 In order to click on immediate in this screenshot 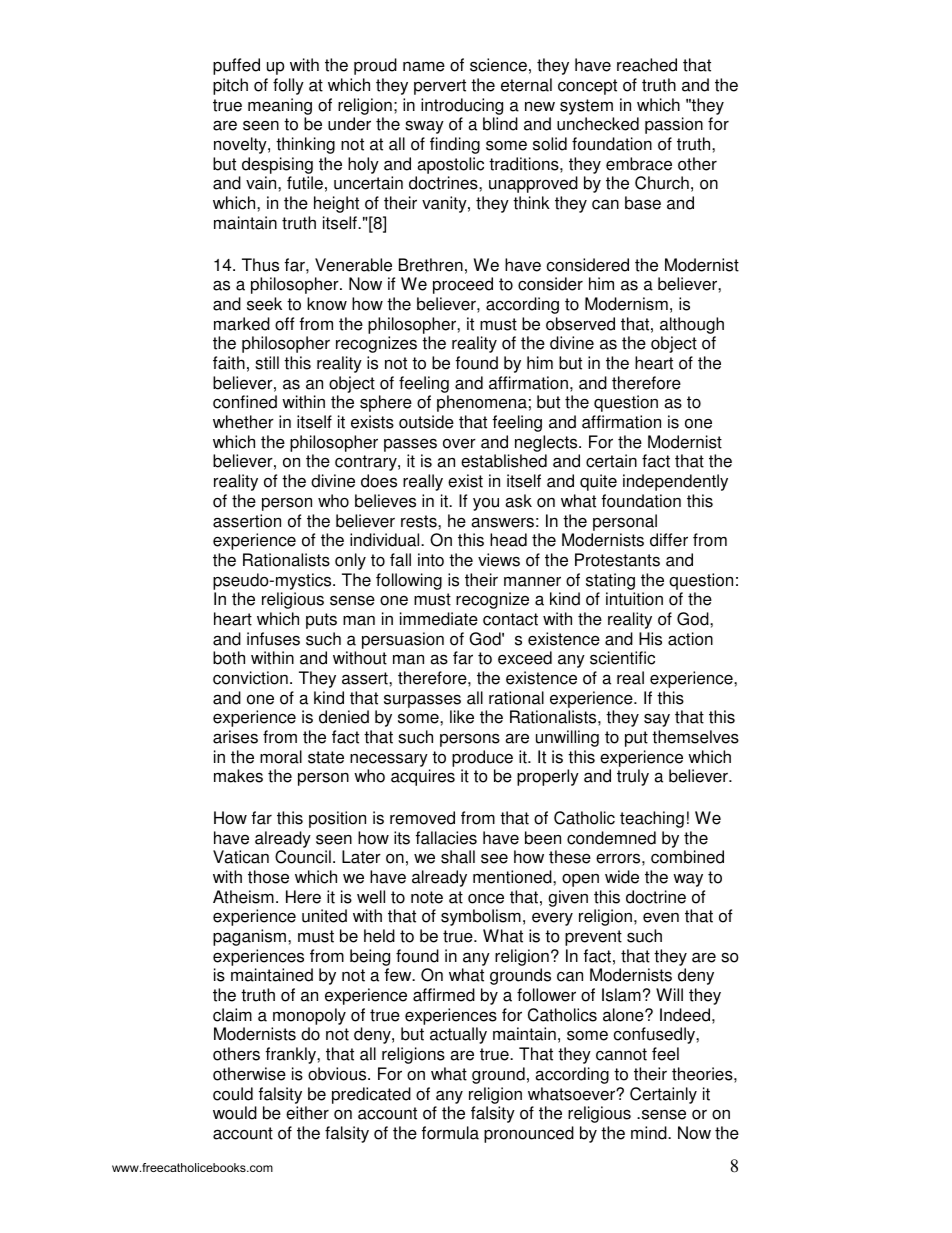, I will do `click(439, 619)`.
